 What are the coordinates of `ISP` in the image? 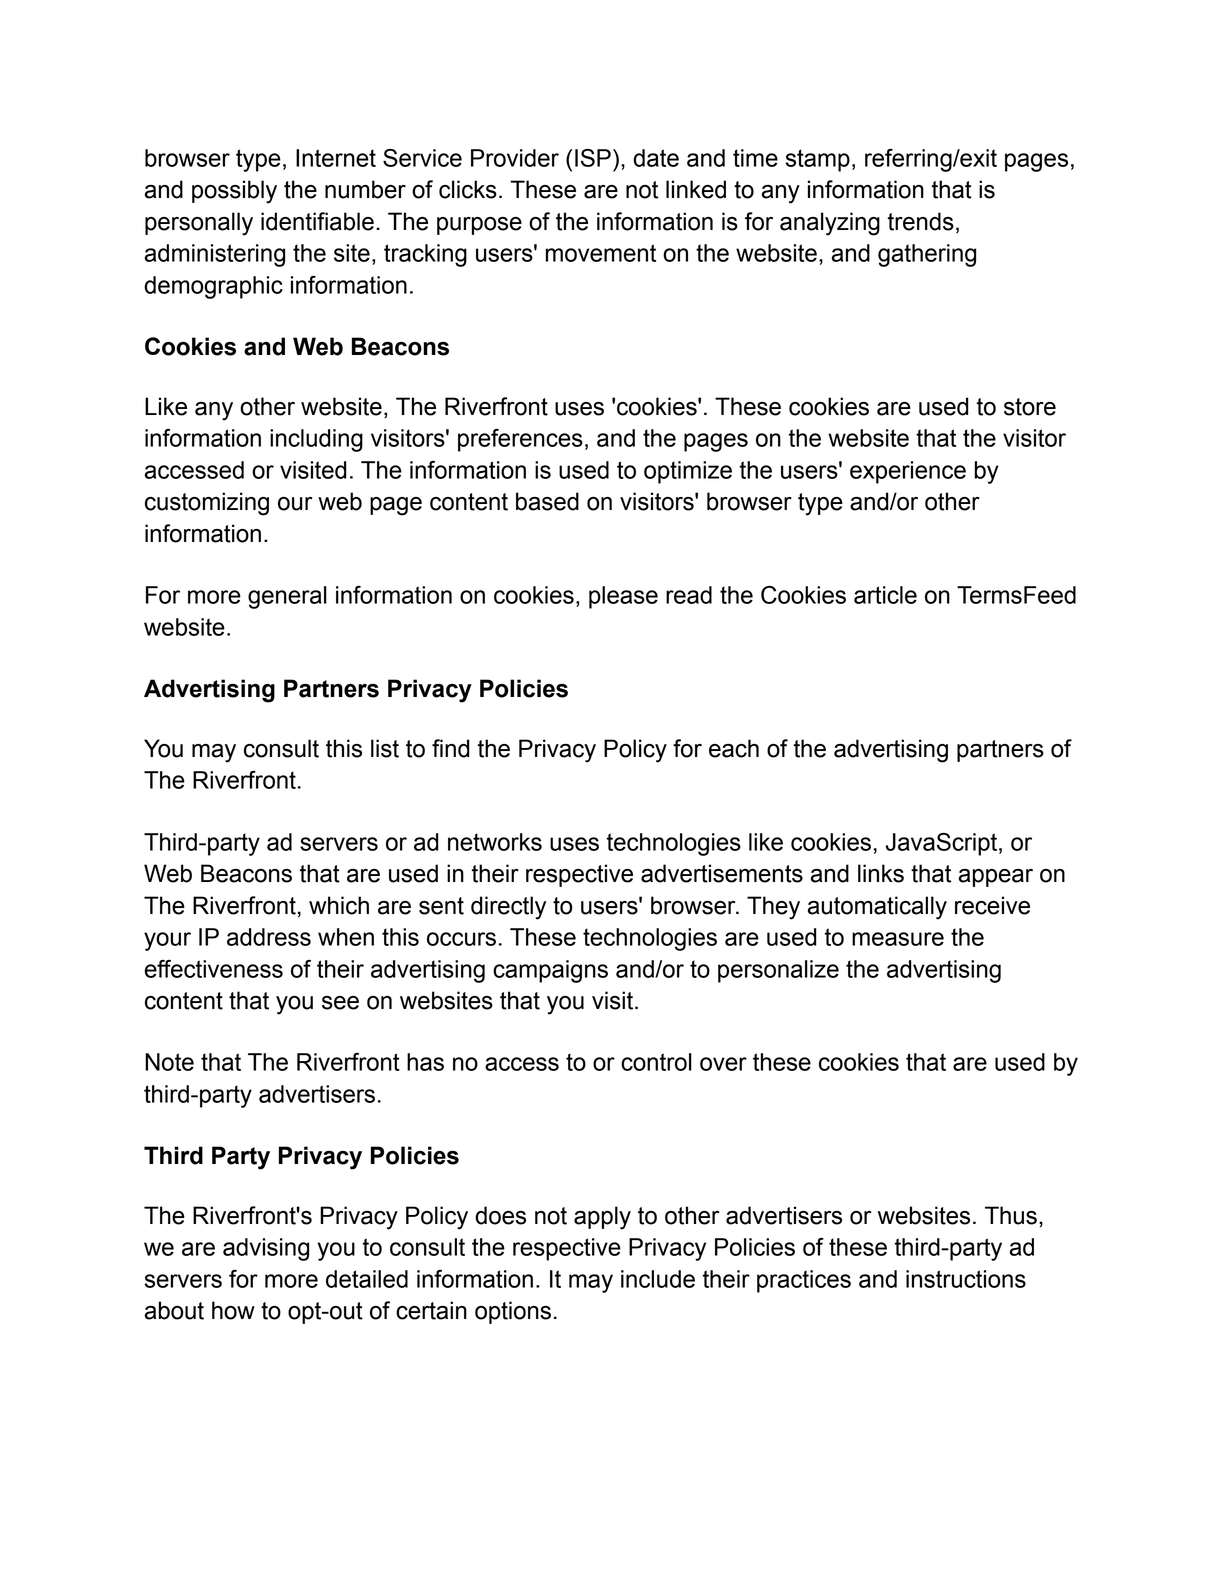 It's located at (593, 158).
